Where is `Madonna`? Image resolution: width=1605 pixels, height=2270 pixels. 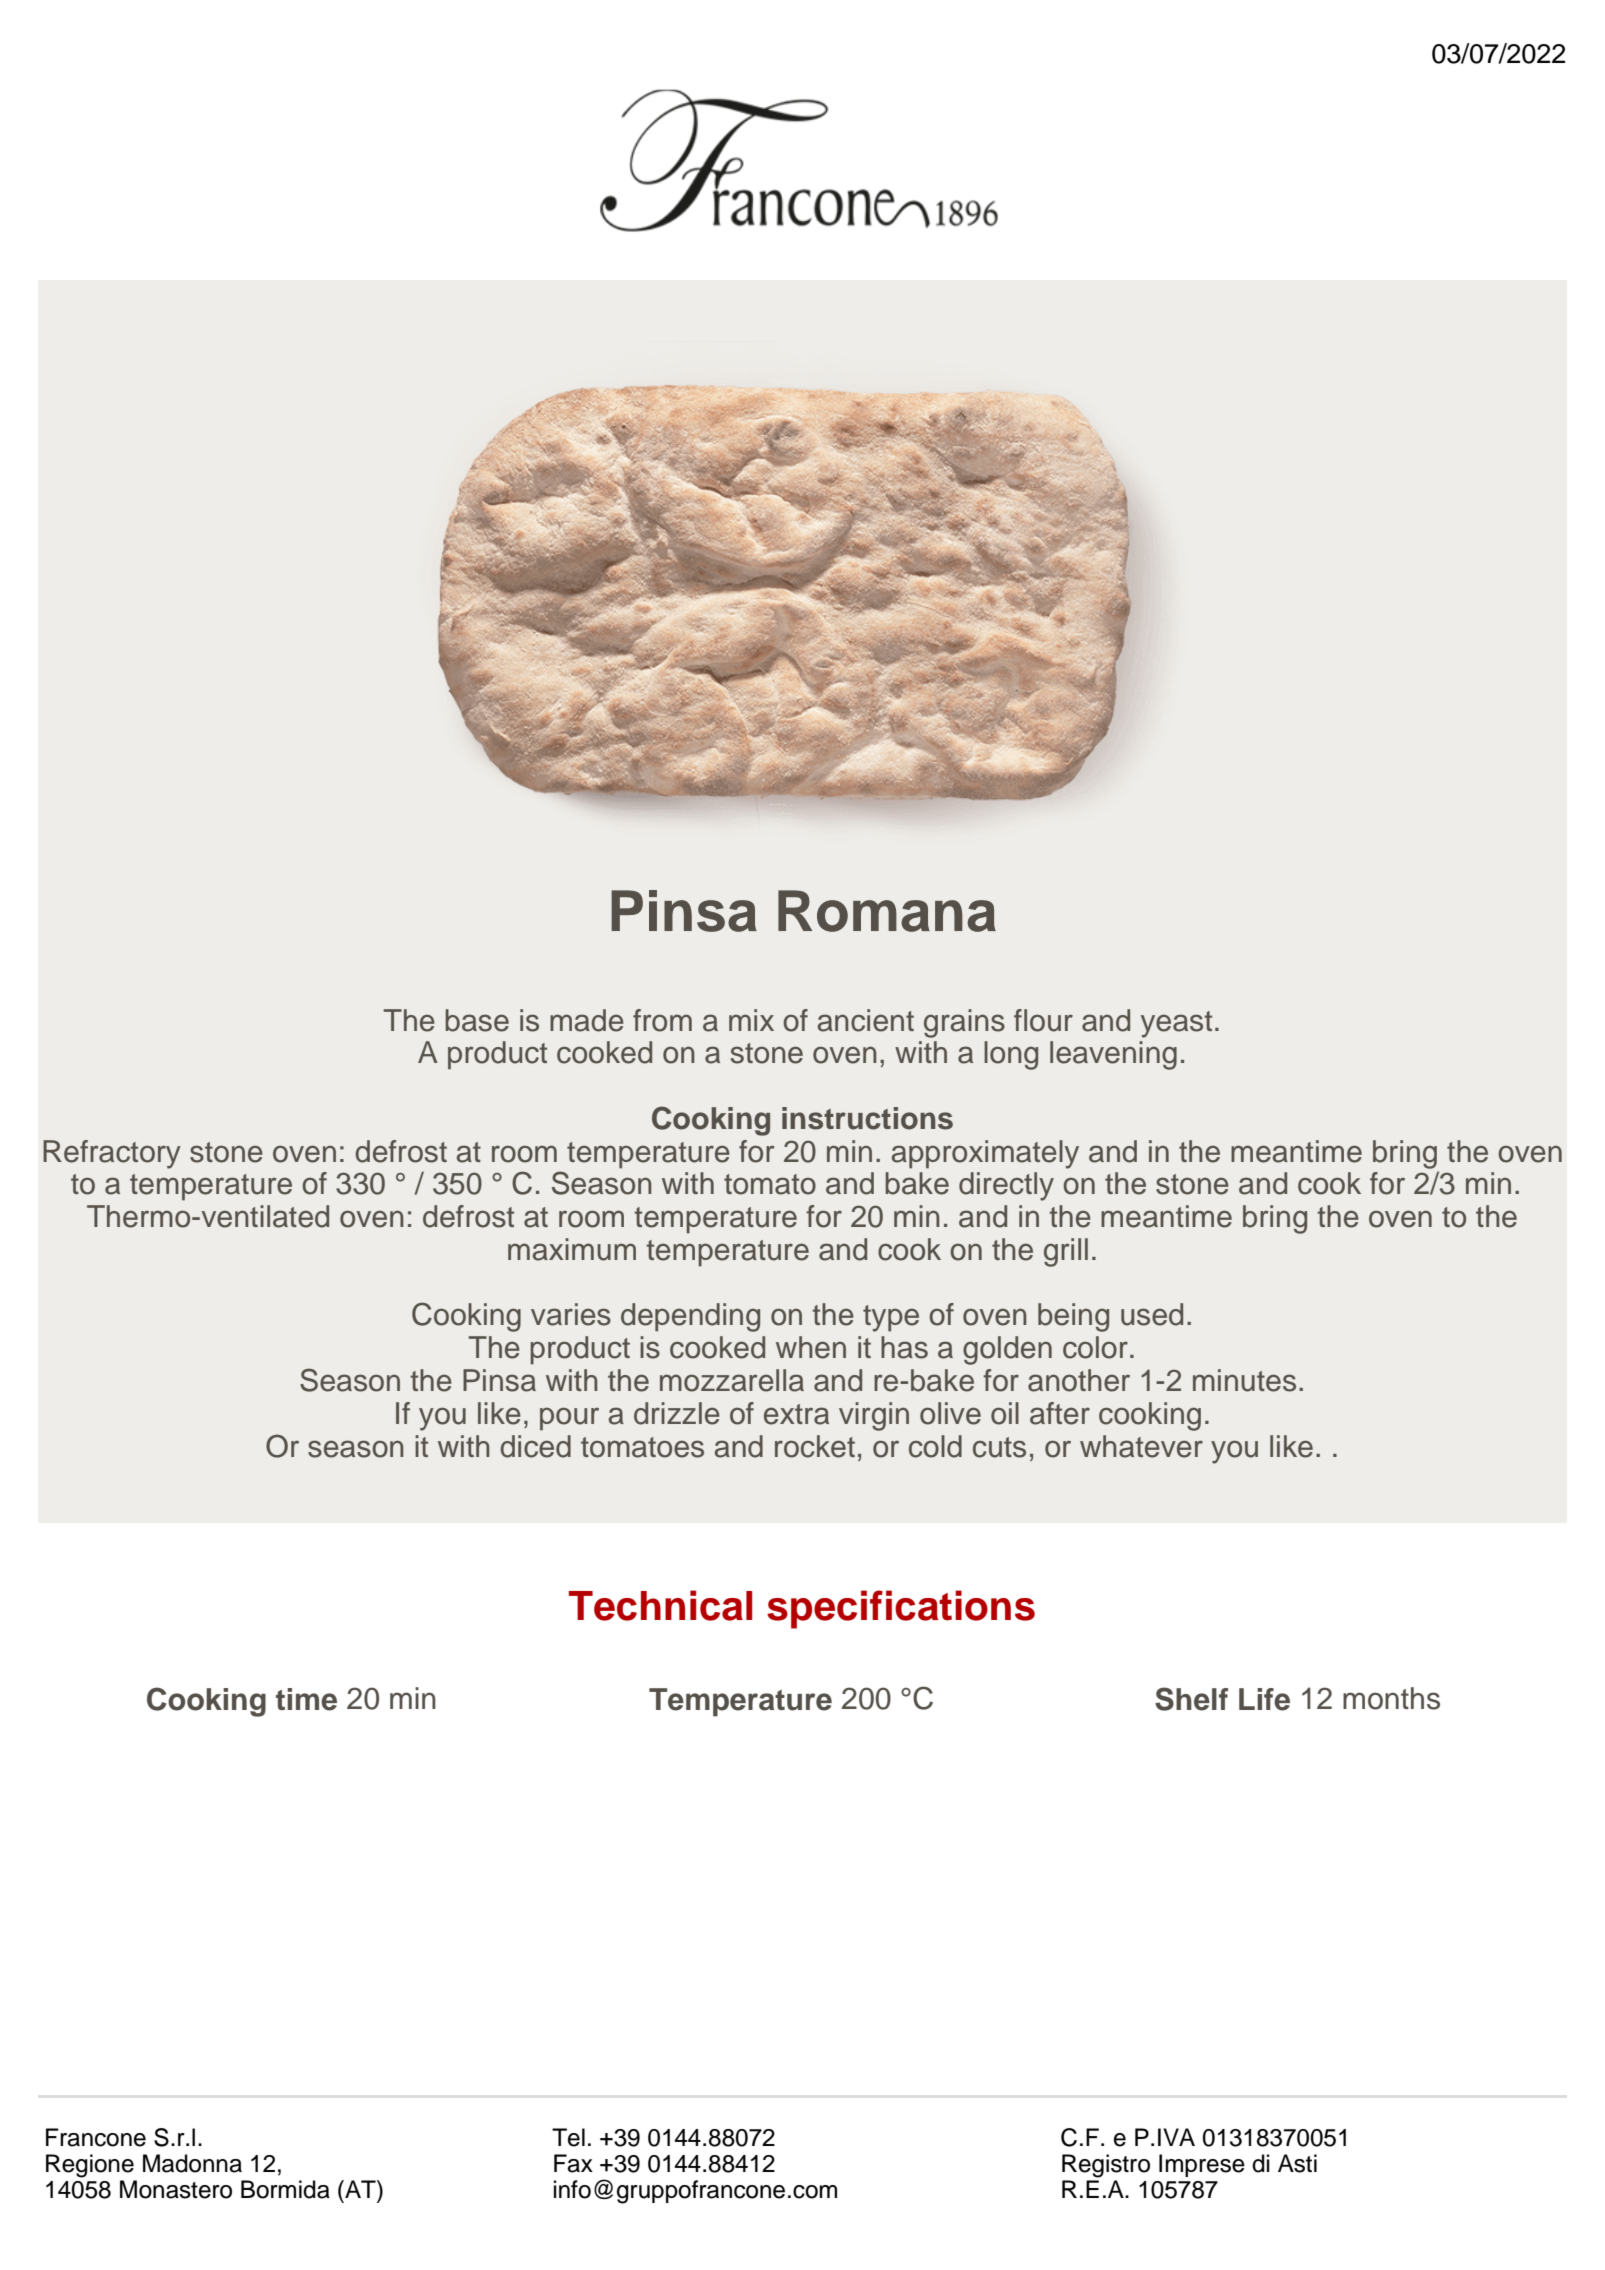
Madonna is located at coordinates (192, 2163).
